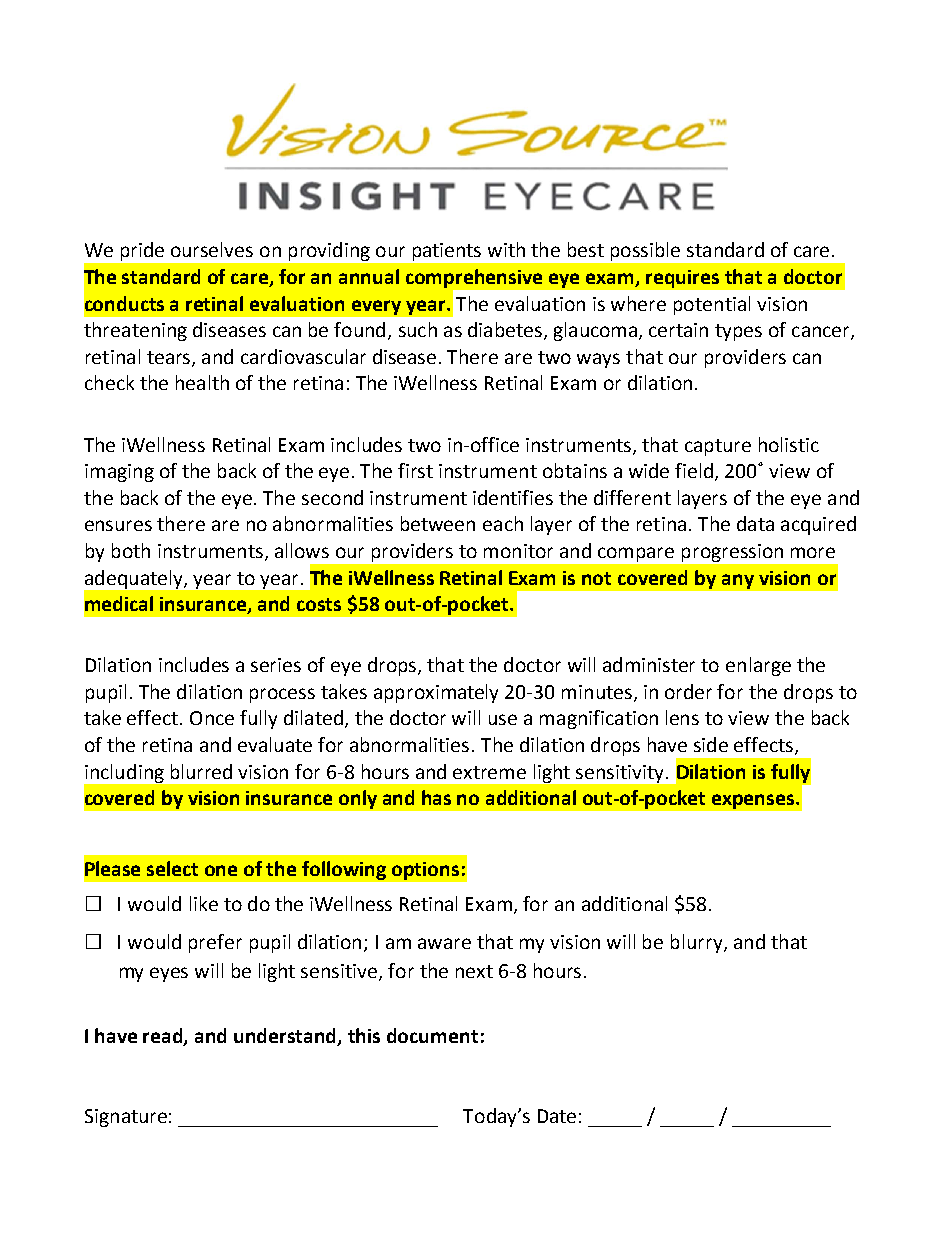  I want to click on first, so click(415, 470).
